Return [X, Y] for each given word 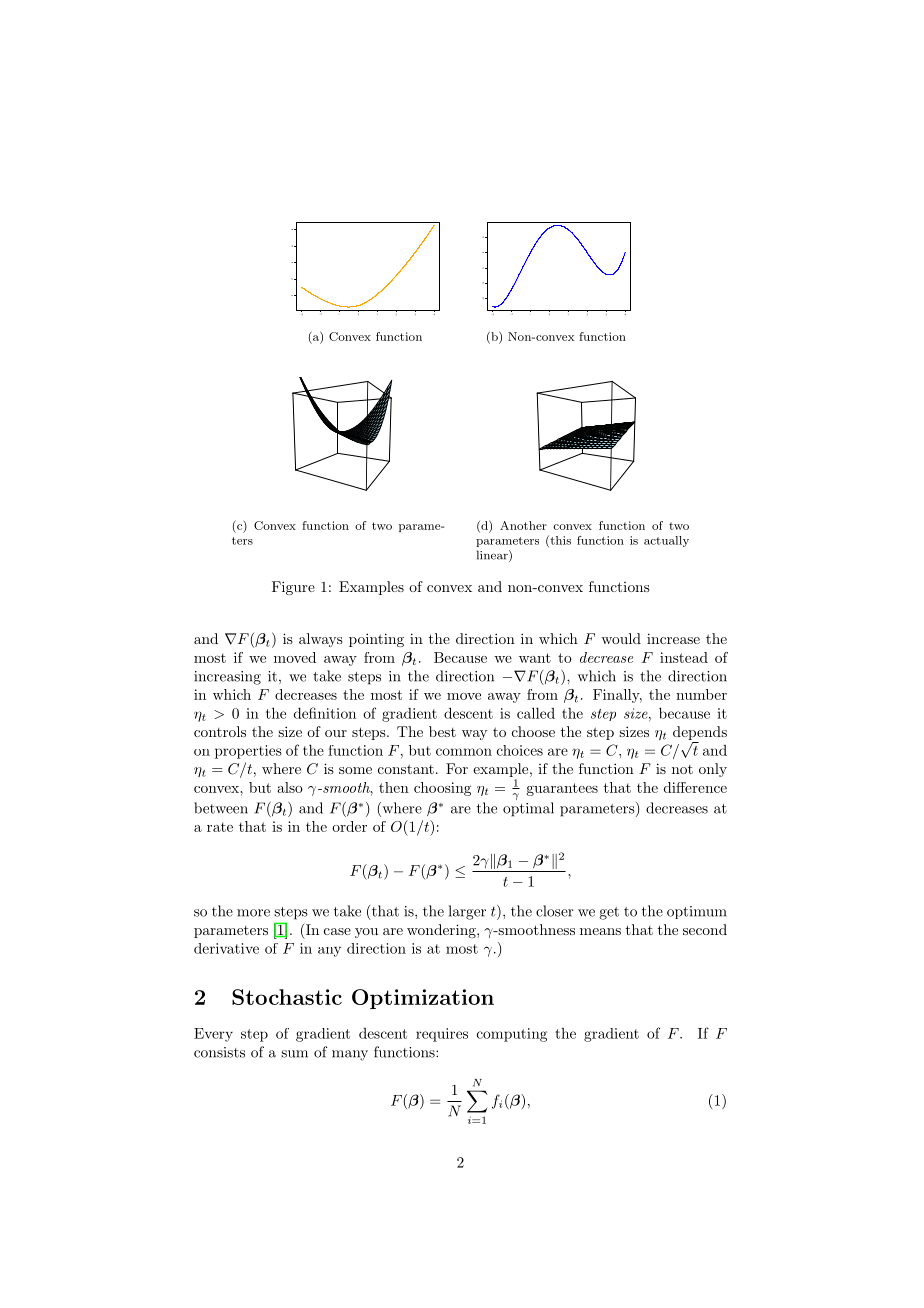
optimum [697, 912]
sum [294, 1054]
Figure [293, 588]
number [701, 694]
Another [523, 525]
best [442, 731]
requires [442, 1035]
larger [467, 912]
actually [666, 541]
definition [325, 713]
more [253, 913]
